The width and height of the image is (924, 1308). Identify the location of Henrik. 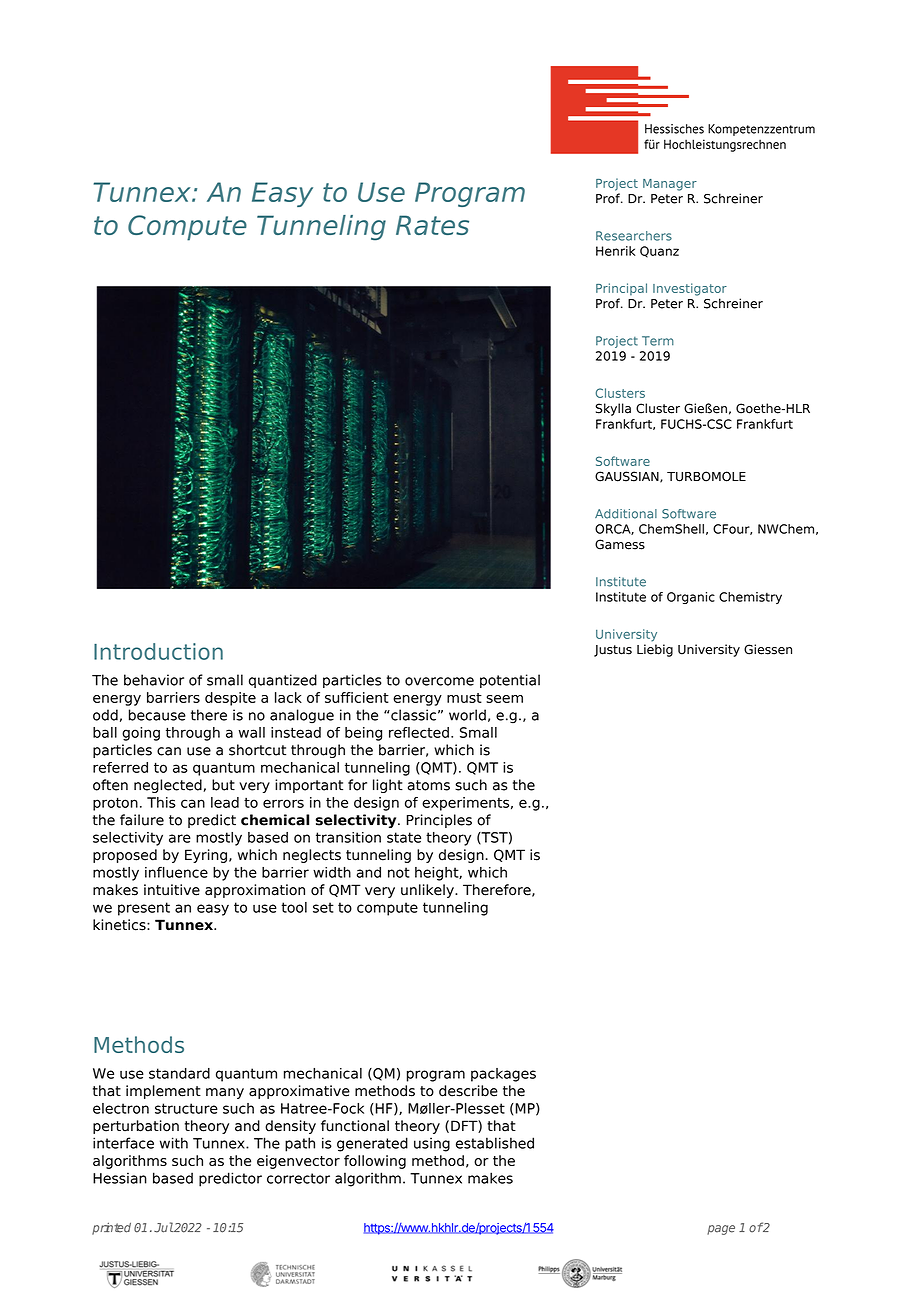
(616, 251).
